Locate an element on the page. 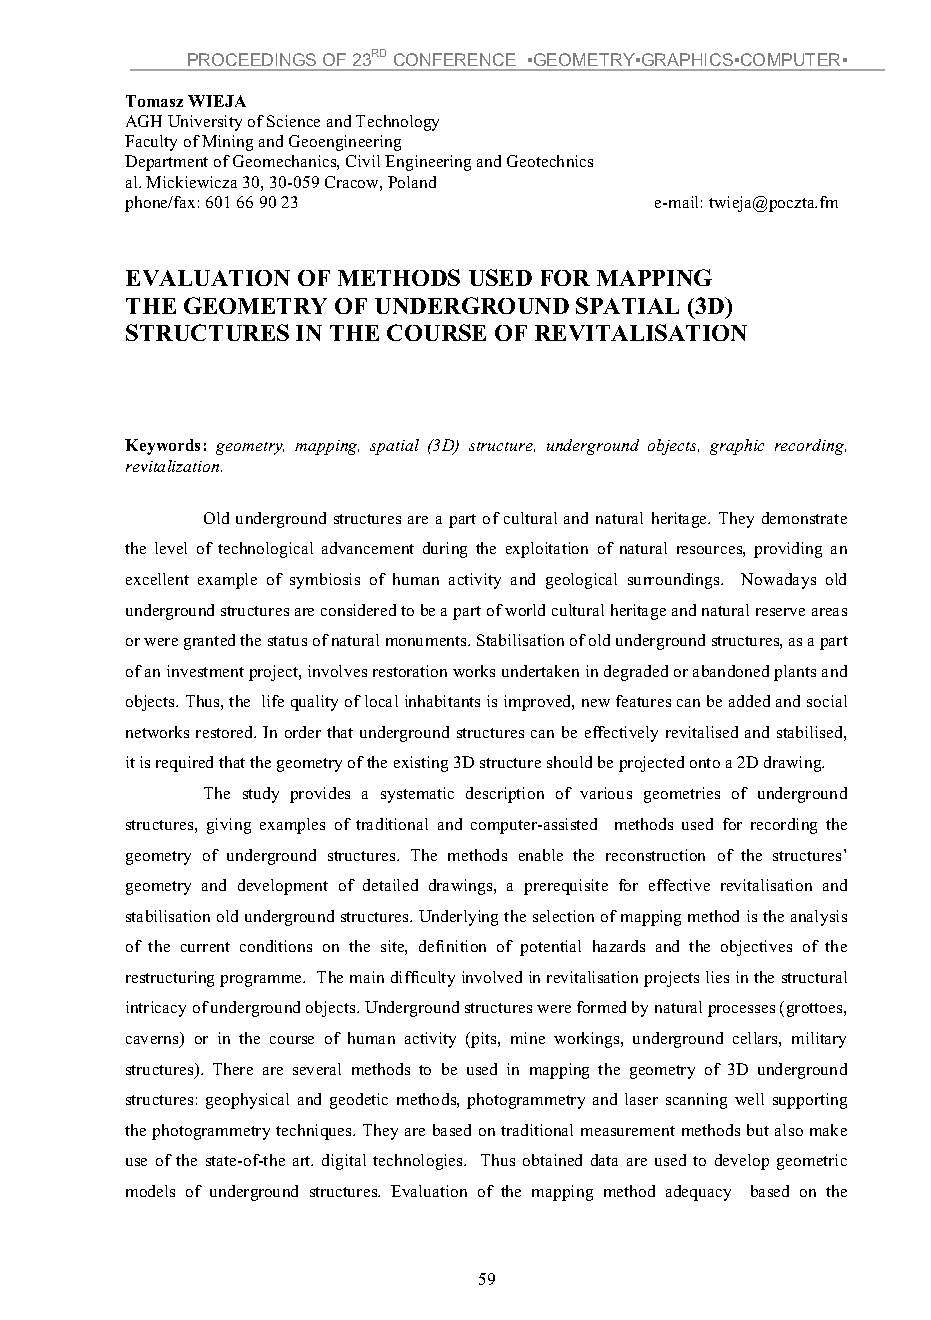 The width and height of the image is (931, 1320). geophysical is located at coordinates (247, 1101).
